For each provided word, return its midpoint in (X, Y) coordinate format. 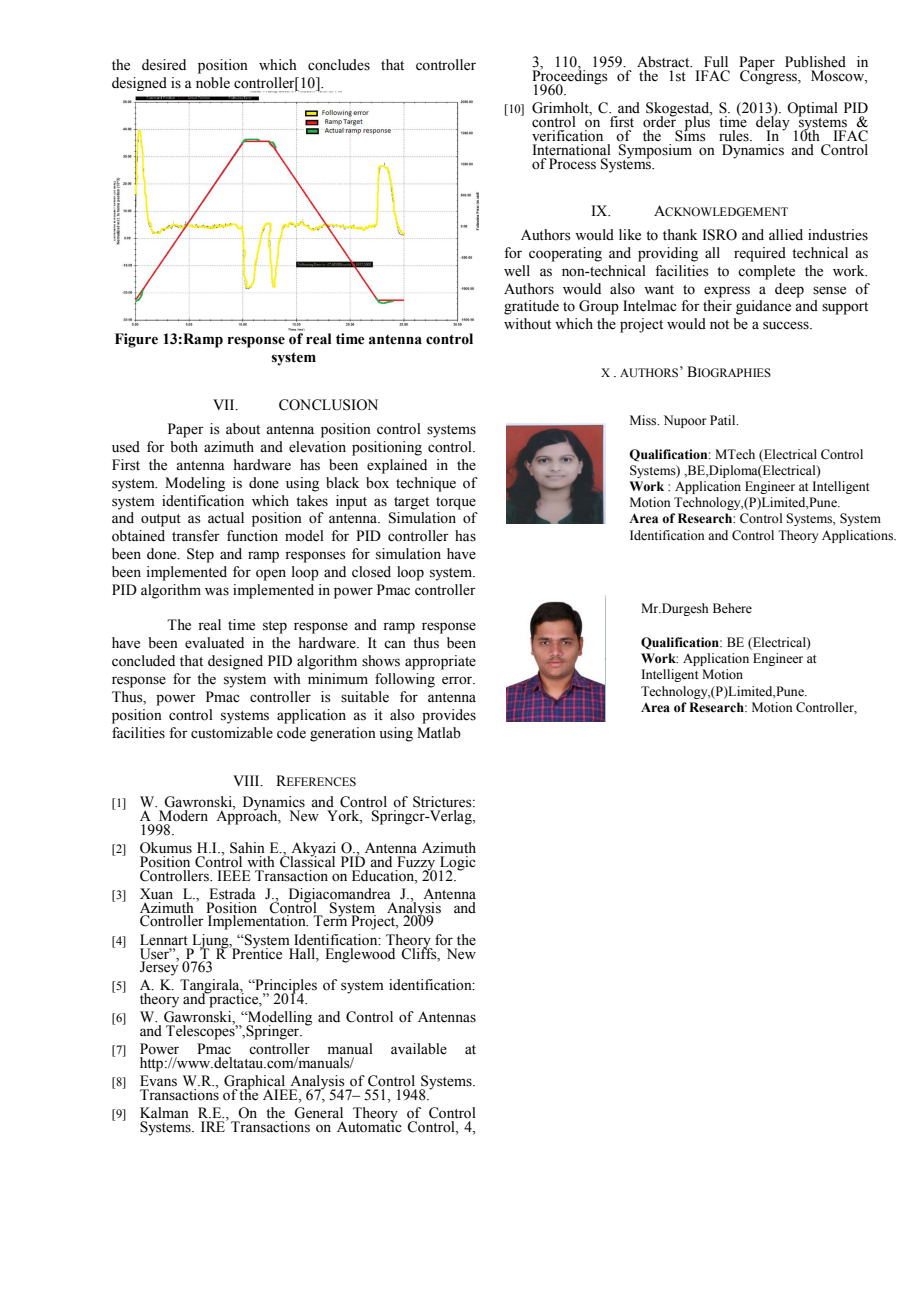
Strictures (443, 802)
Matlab (439, 733)
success (787, 325)
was (217, 591)
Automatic (369, 1126)
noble (213, 83)
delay (773, 123)
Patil (724, 420)
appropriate (440, 662)
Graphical (255, 1083)
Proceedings (570, 77)
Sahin (247, 848)
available (419, 1049)
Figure (136, 340)
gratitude (531, 307)
